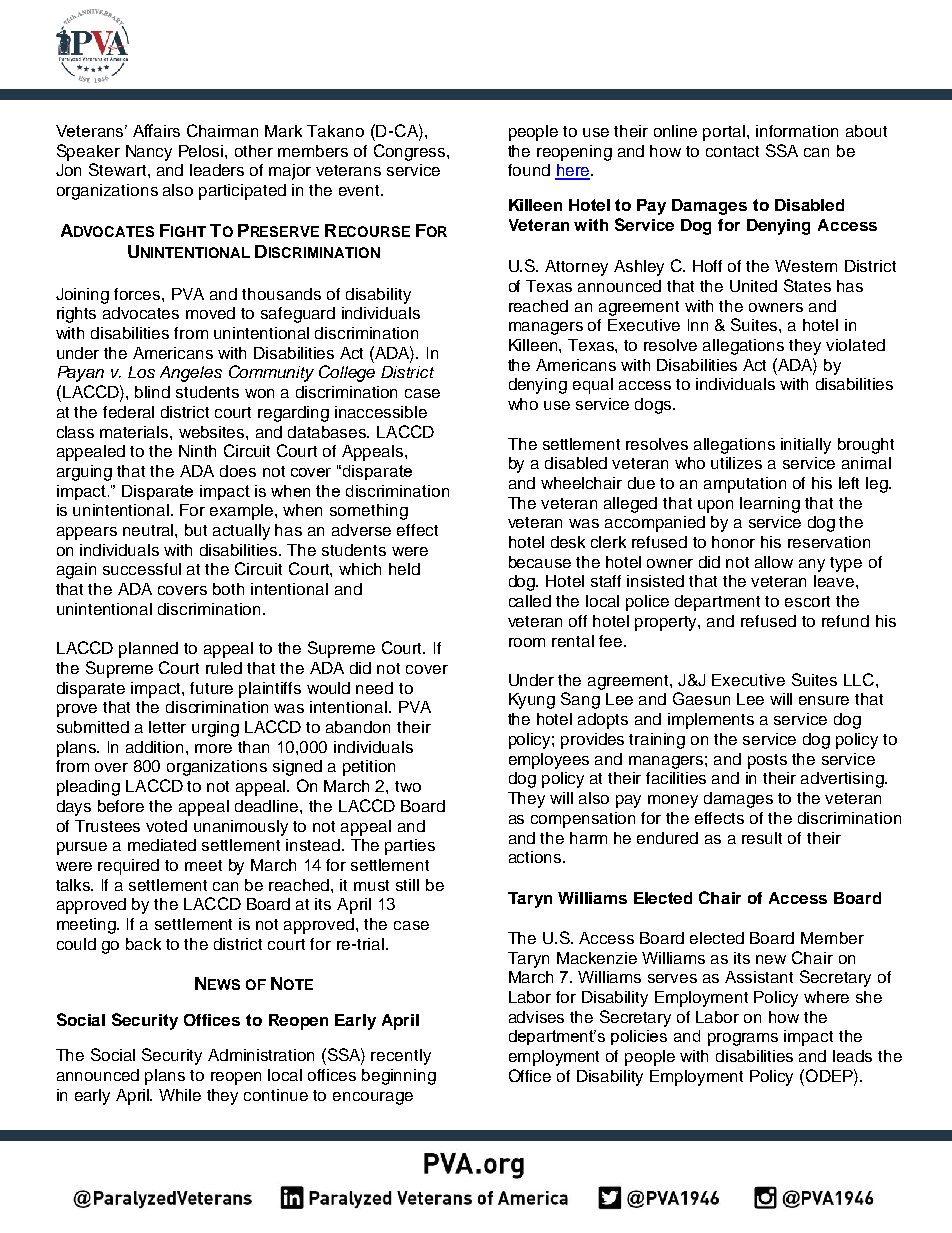 The height and width of the screenshot is (1233, 952). I want to click on Nancy, so click(149, 153).
